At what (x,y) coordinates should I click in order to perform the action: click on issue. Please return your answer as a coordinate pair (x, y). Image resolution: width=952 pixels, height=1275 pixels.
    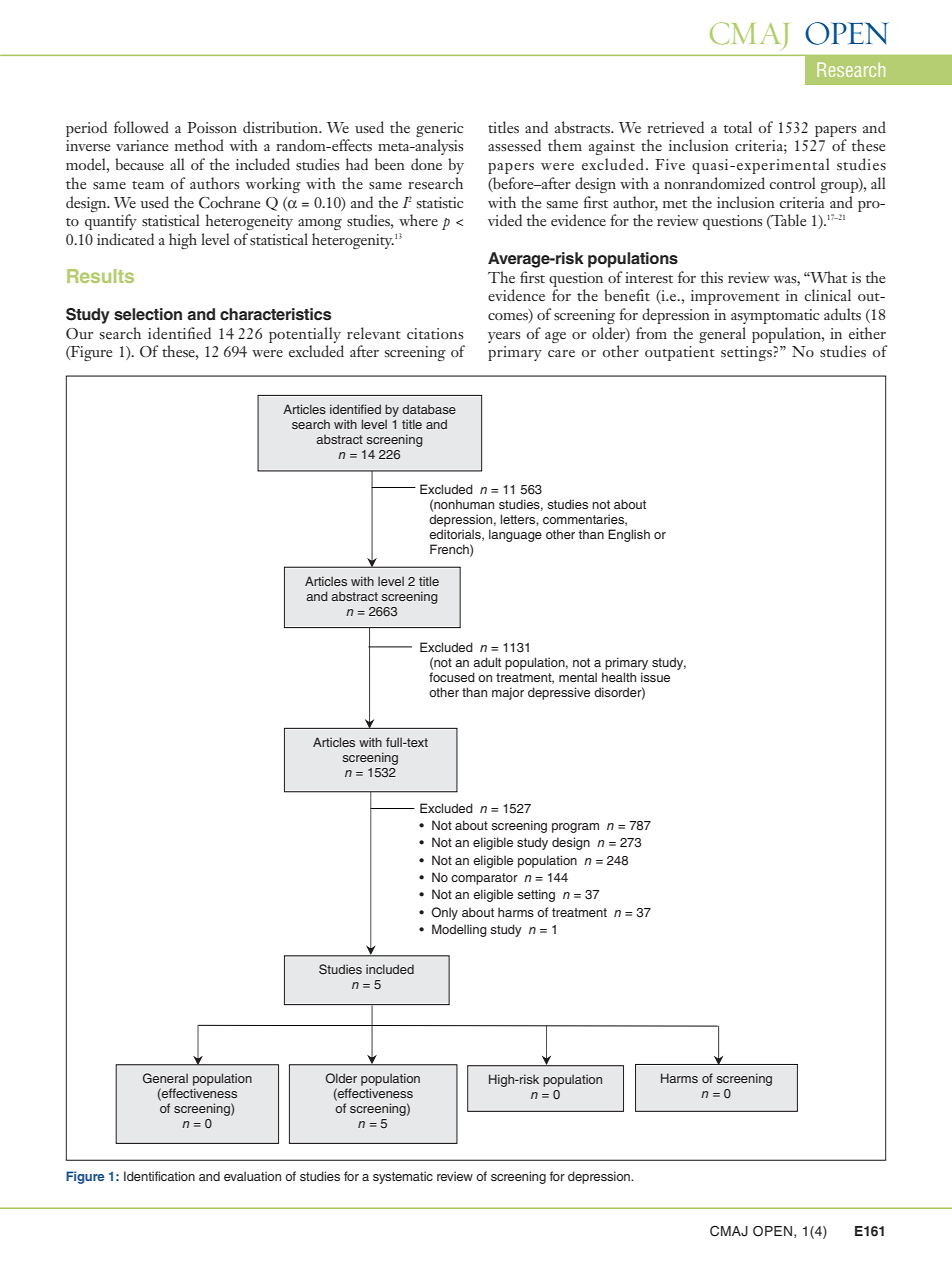
    Looking at the image, I should click on (655, 677).
